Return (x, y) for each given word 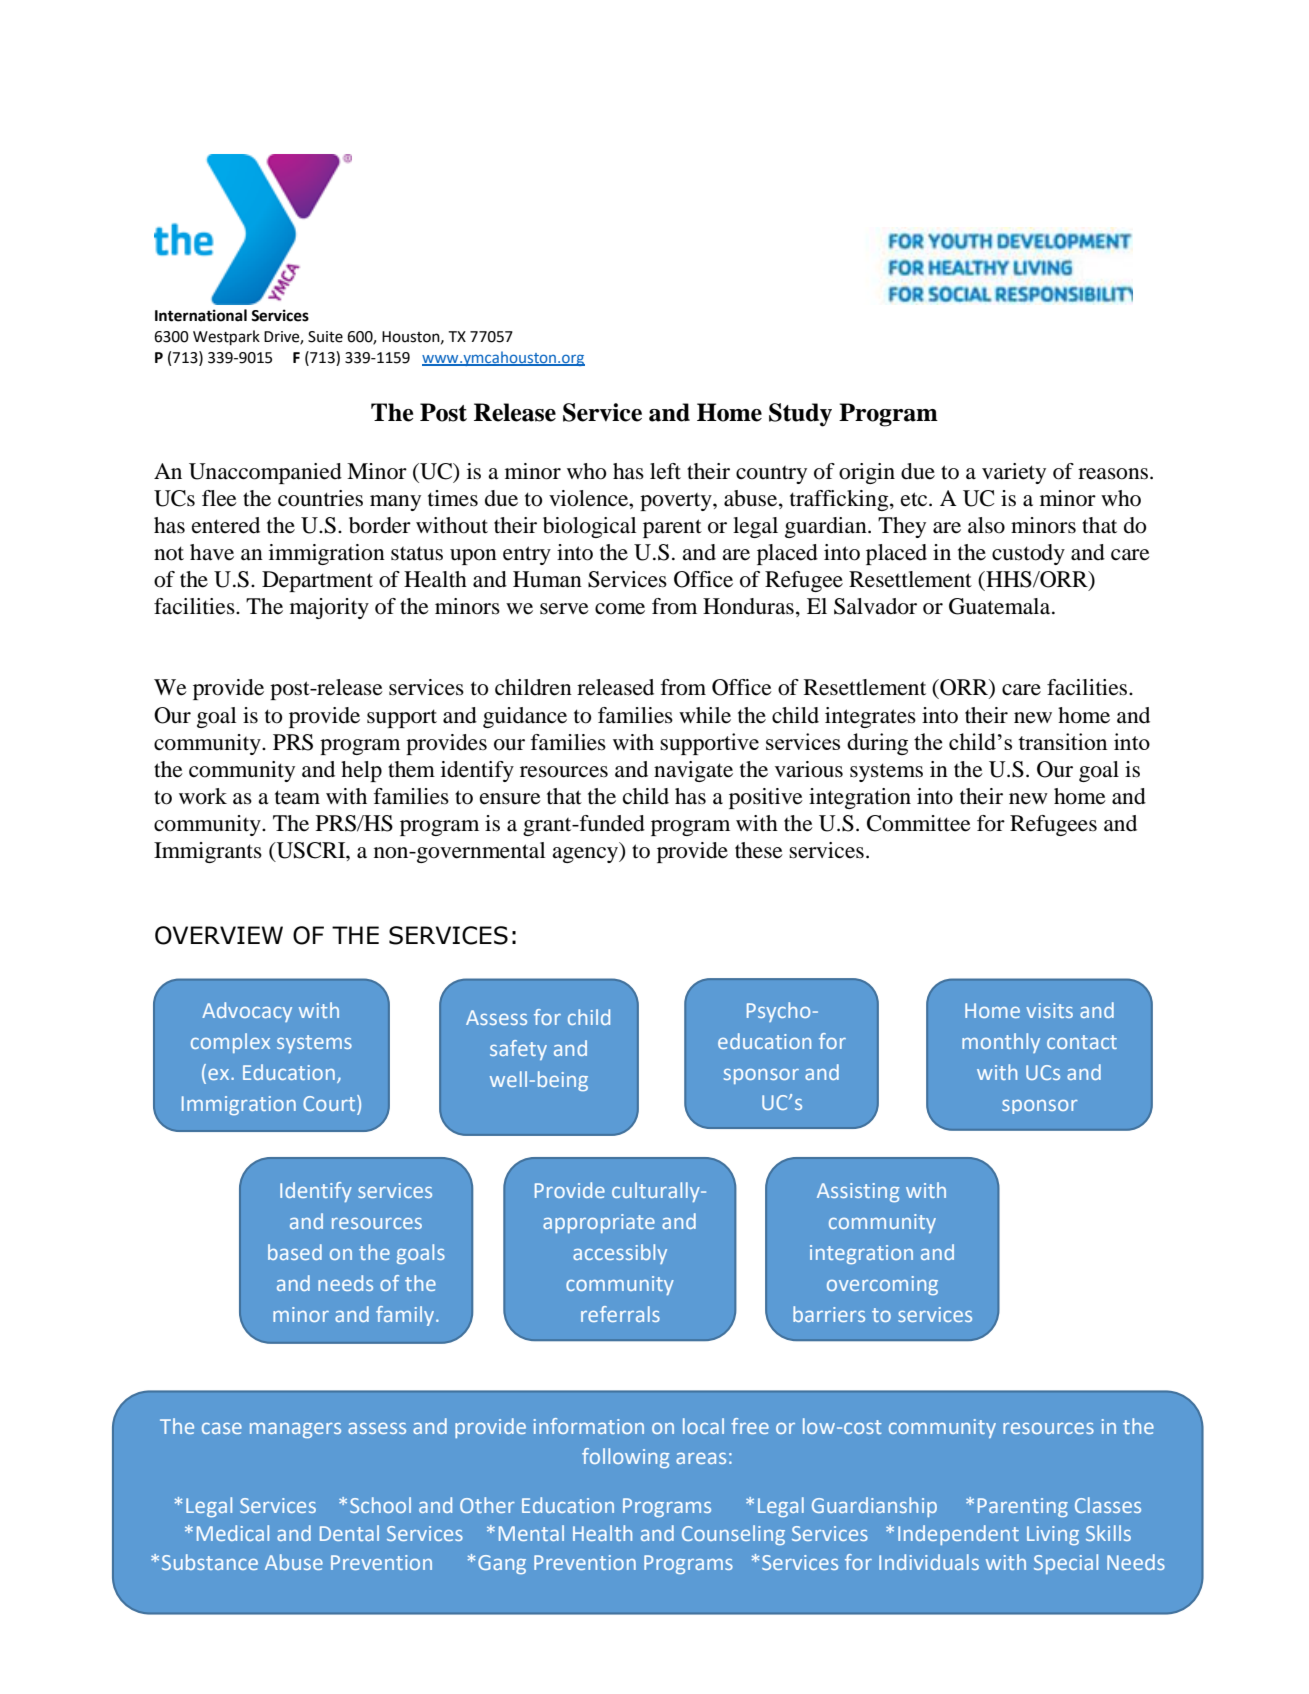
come (620, 609)
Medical (233, 1533)
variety (1014, 473)
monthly (1001, 1043)
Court (330, 1103)
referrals (620, 1314)
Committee (919, 823)
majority (329, 608)
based (295, 1252)
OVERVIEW (219, 935)
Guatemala (1001, 606)
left (665, 471)
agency (586, 855)
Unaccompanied (265, 473)
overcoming (882, 1285)
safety (518, 1050)
